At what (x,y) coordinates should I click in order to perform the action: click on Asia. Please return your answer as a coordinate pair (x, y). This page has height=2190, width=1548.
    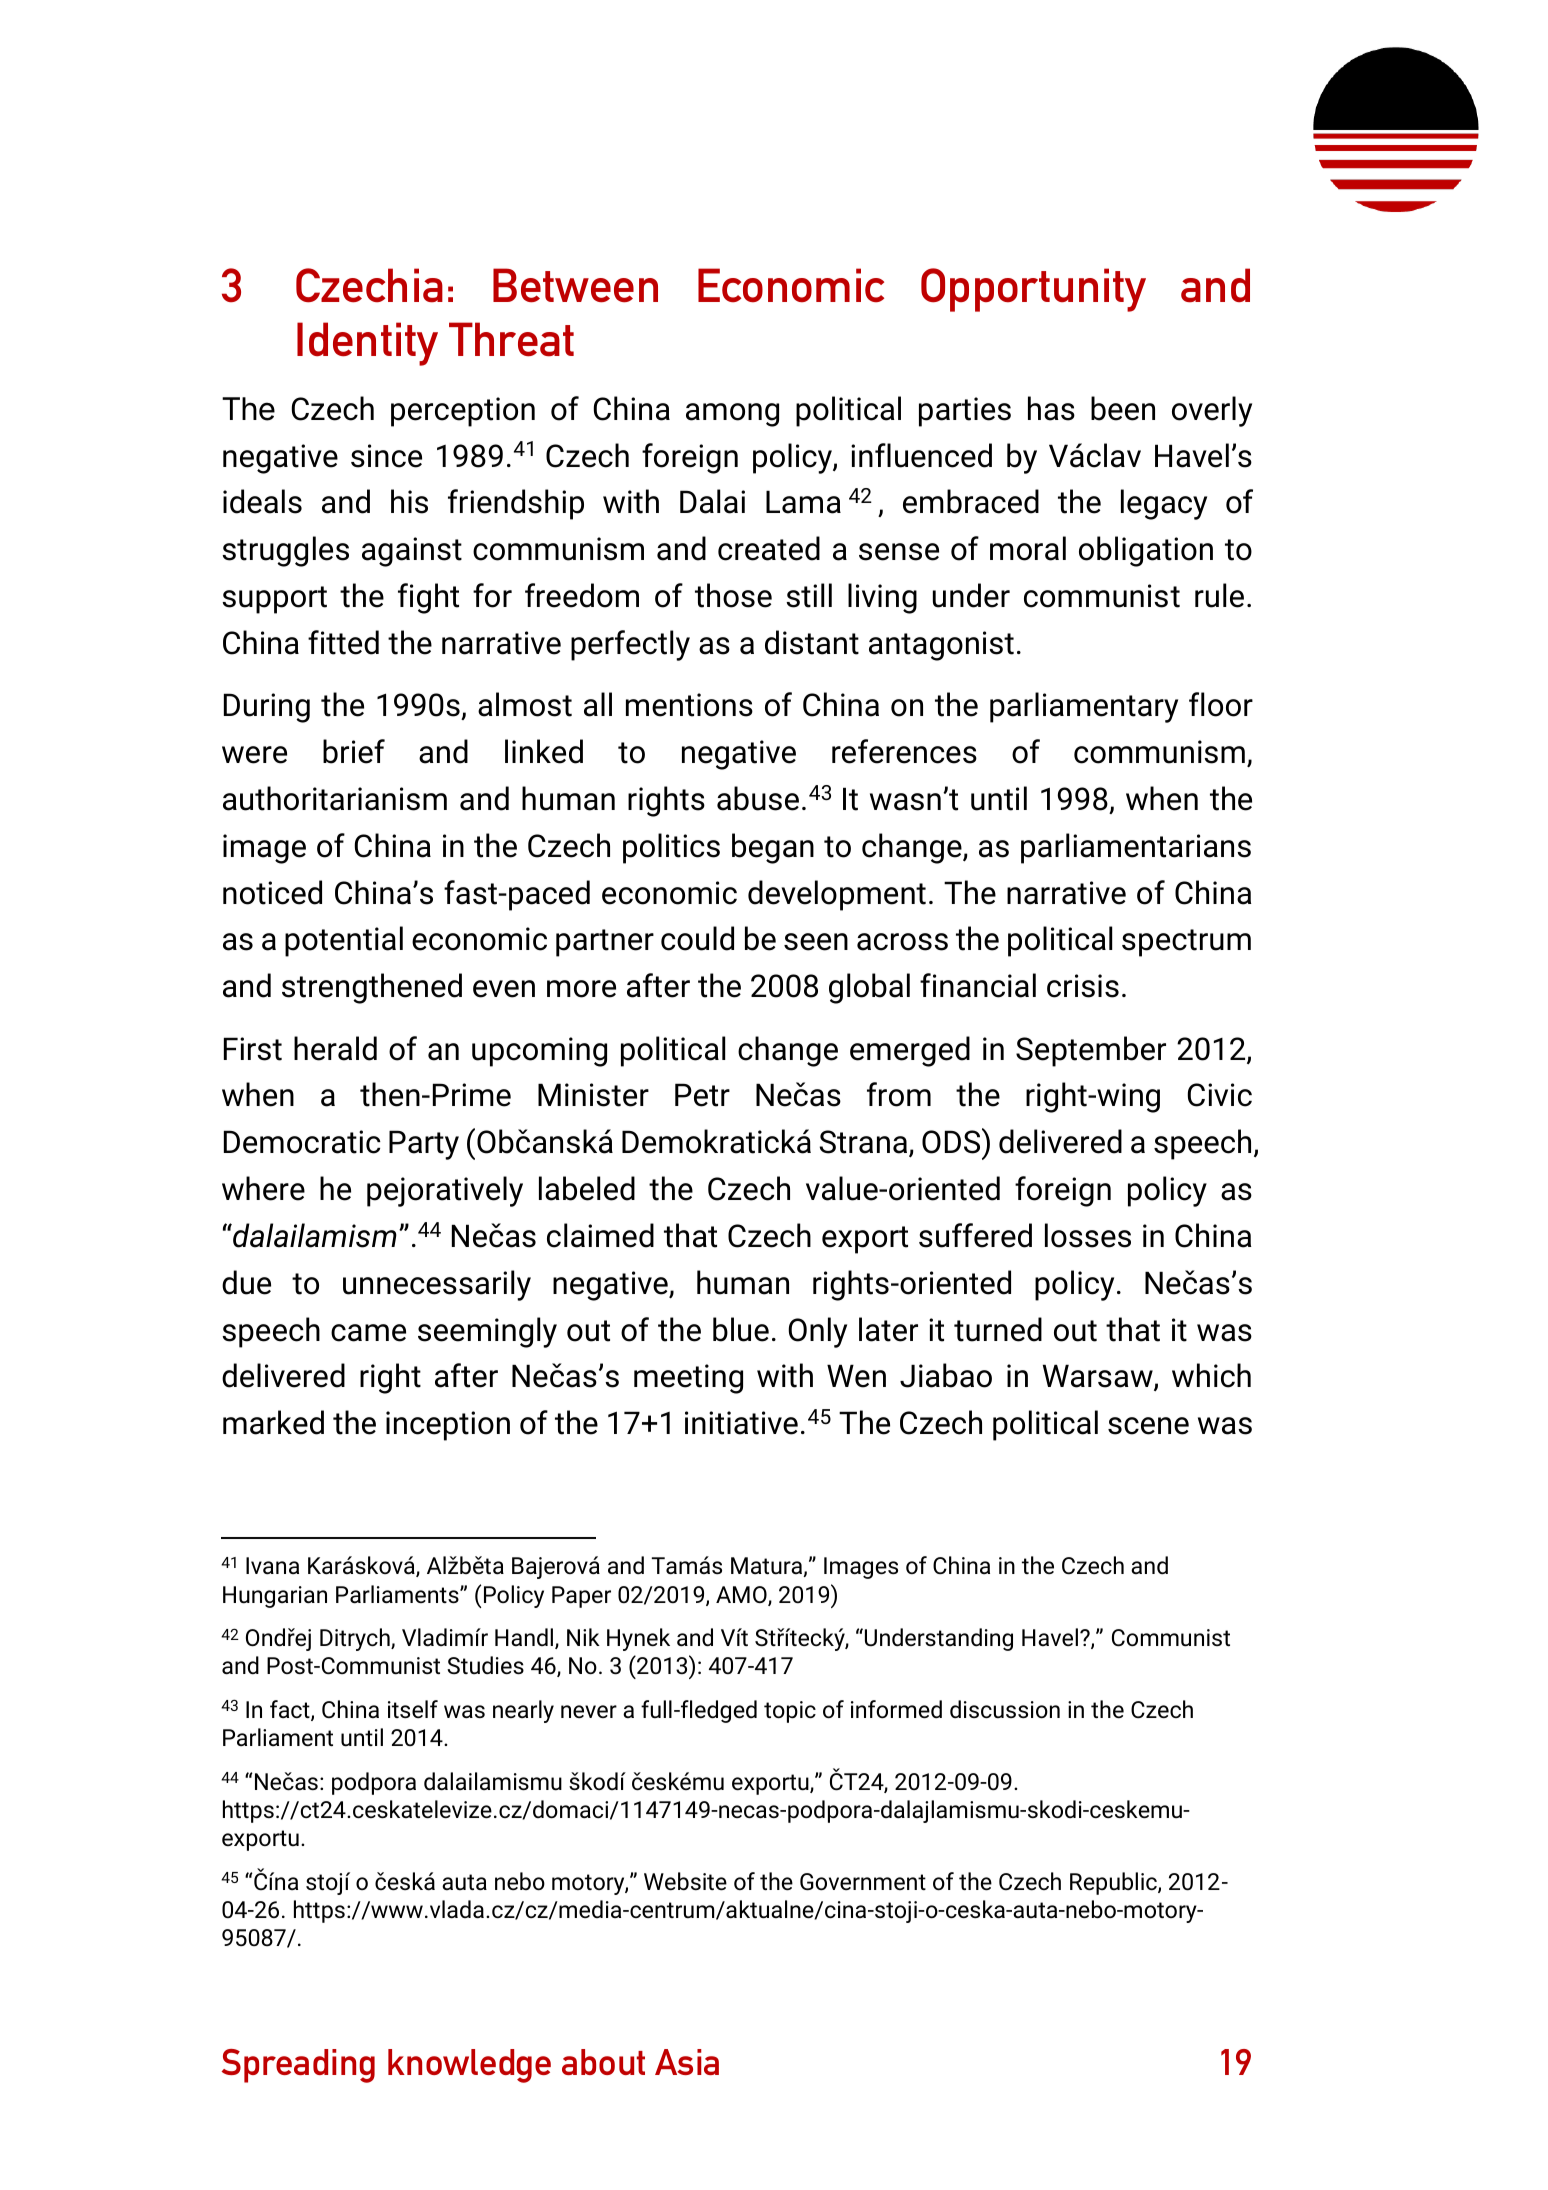
    Looking at the image, I should click on (687, 2062).
